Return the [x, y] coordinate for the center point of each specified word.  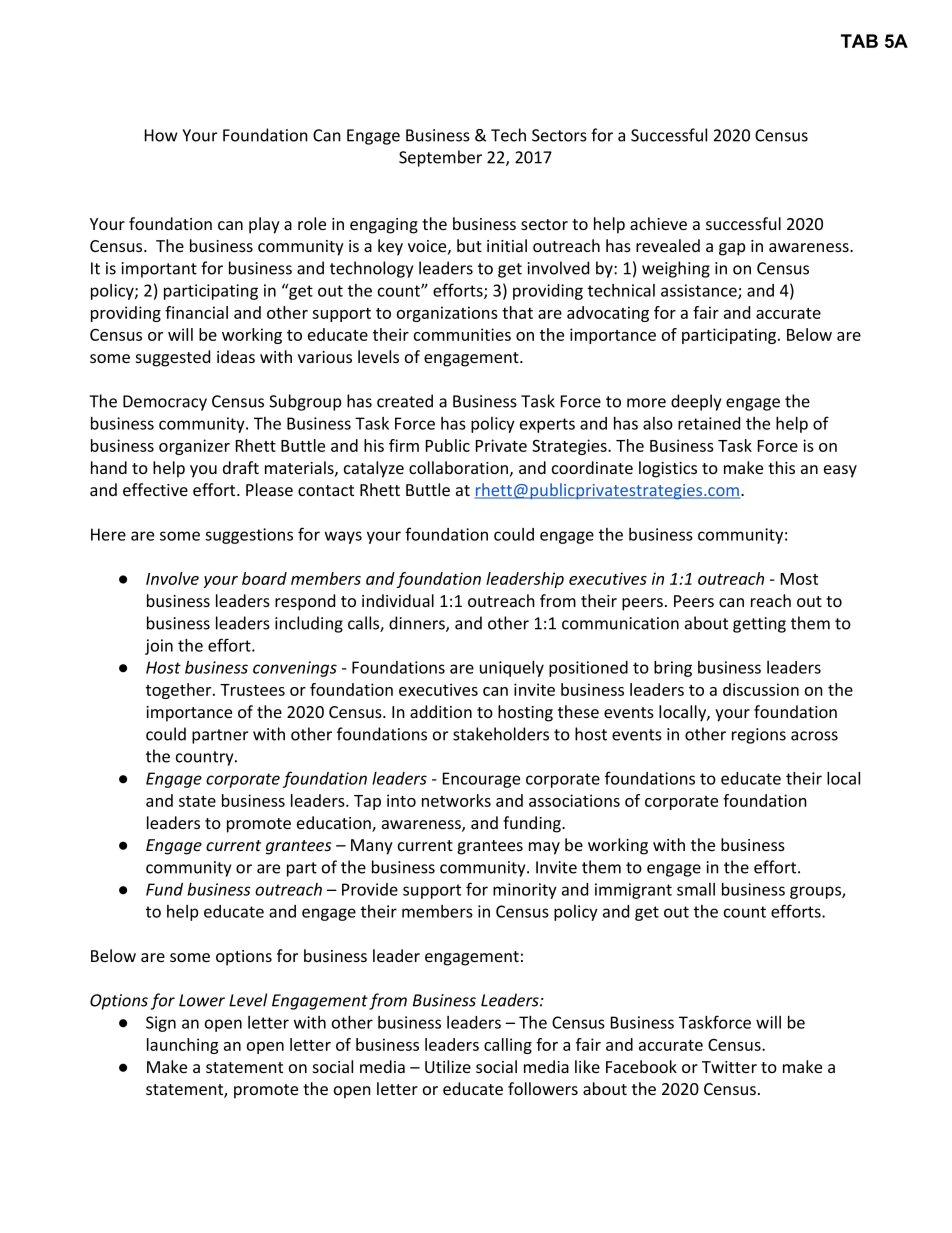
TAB [859, 41]
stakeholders [501, 734]
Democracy [165, 403]
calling [508, 1046]
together [180, 691]
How [161, 135]
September [440, 158]
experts [547, 425]
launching [183, 1046]
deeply [696, 402]
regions [759, 736]
